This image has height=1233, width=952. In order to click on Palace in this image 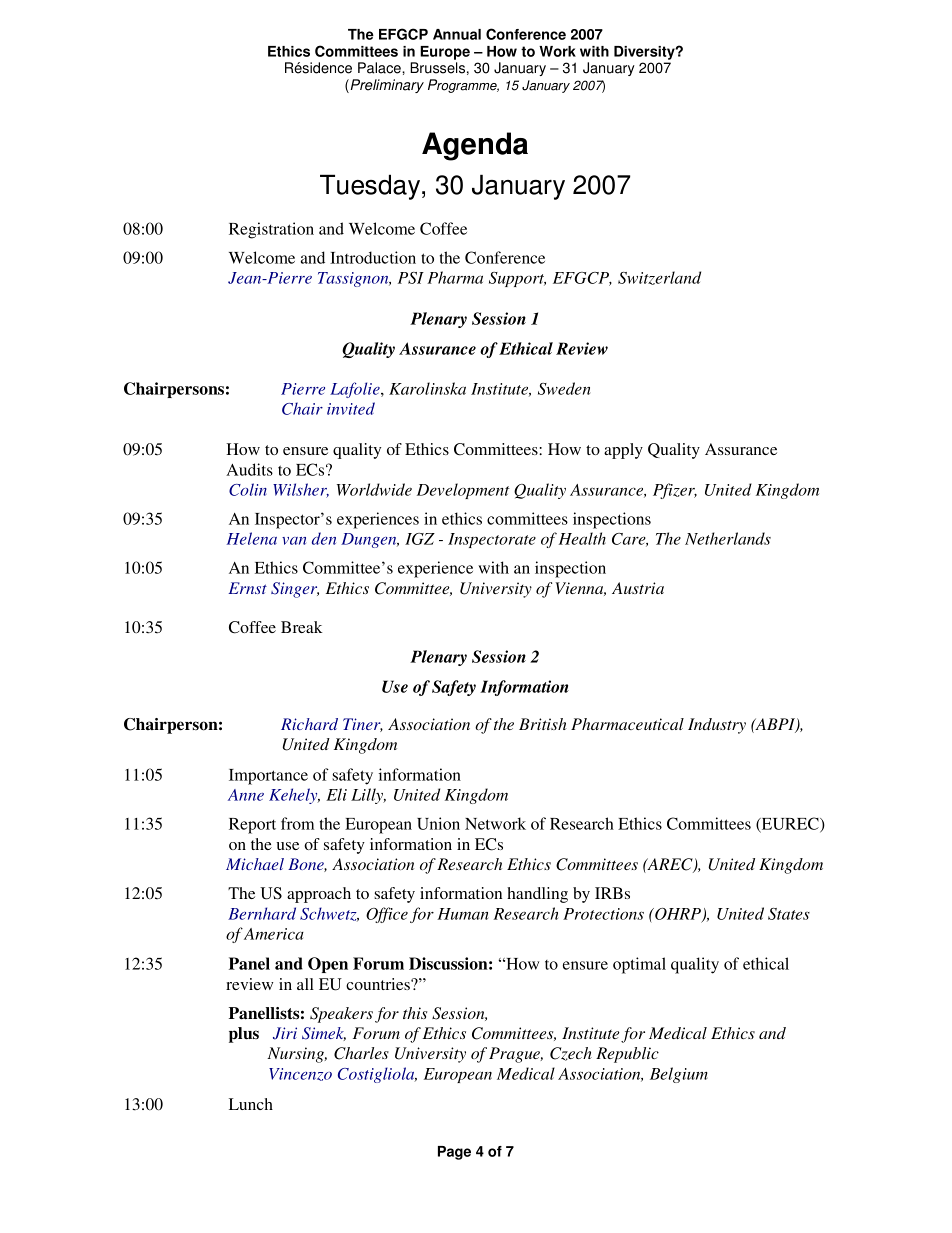, I will do `click(380, 68)`.
